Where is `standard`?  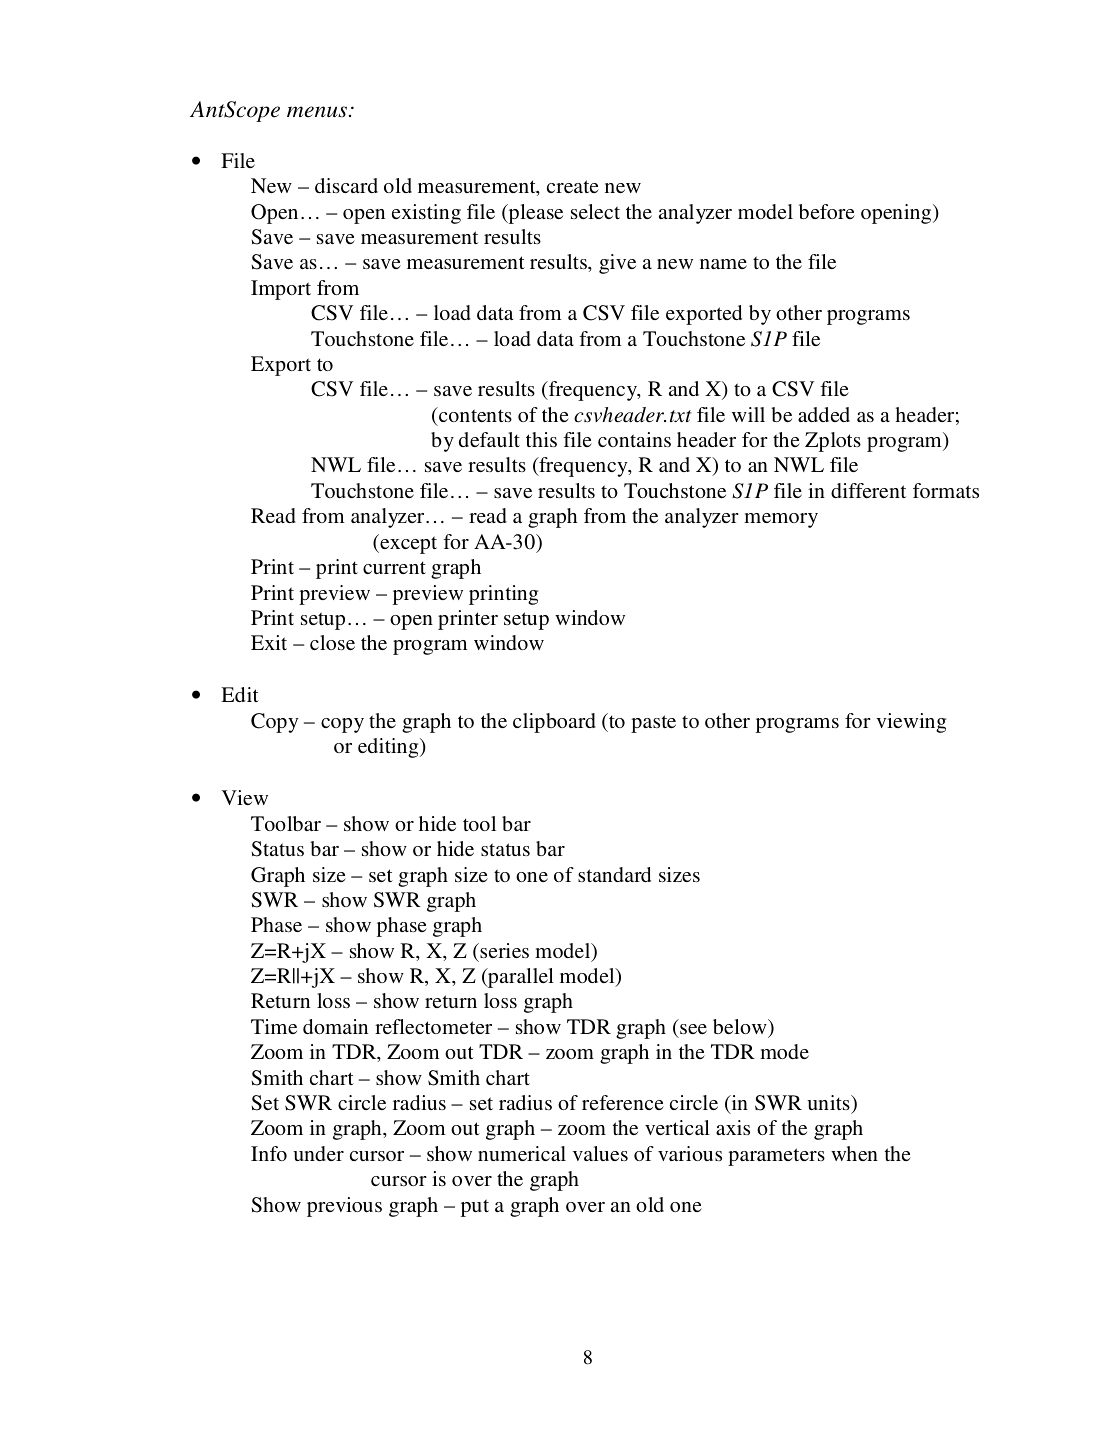 standard is located at coordinates (614, 874).
